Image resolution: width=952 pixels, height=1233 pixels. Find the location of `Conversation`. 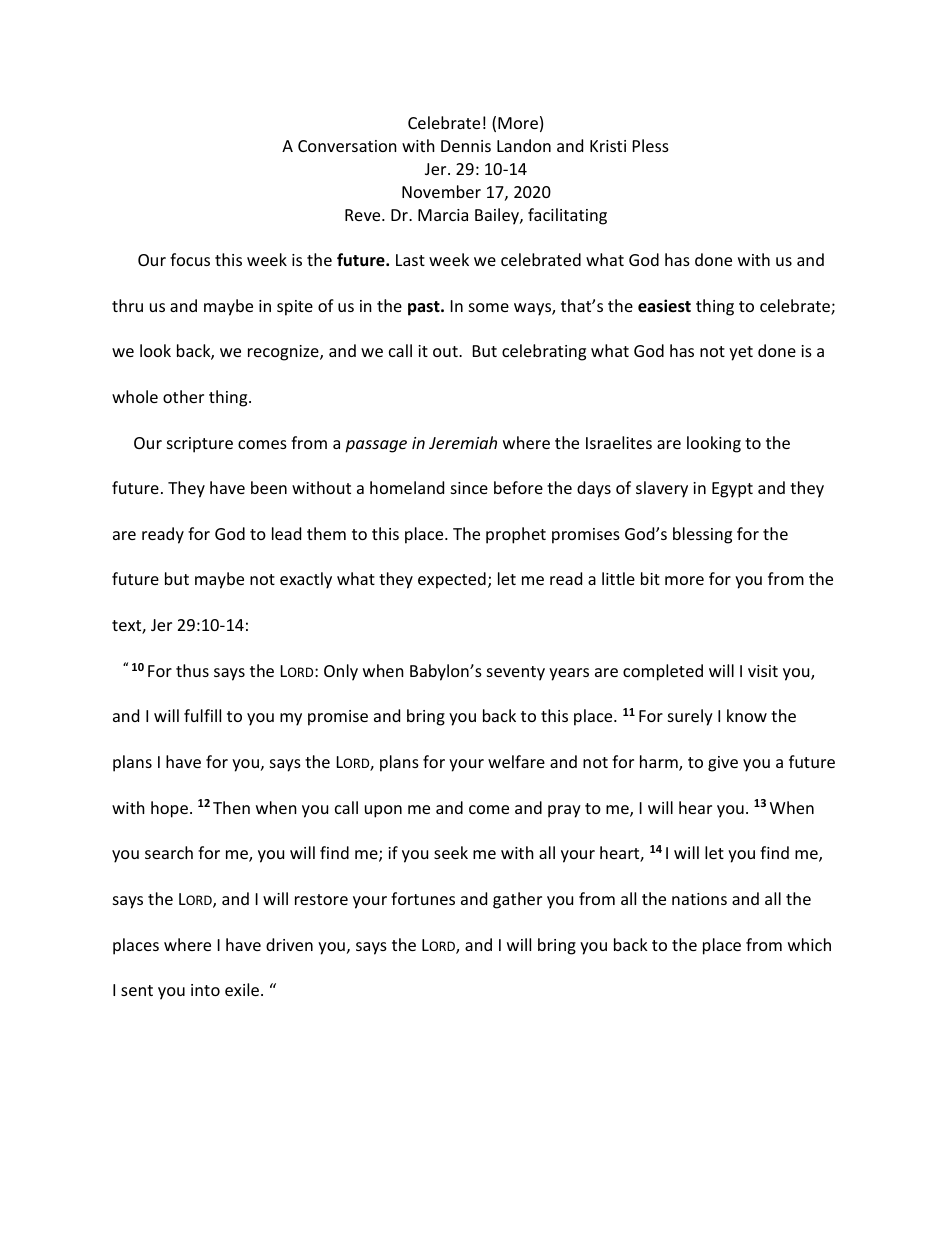

Conversation is located at coordinates (347, 146).
